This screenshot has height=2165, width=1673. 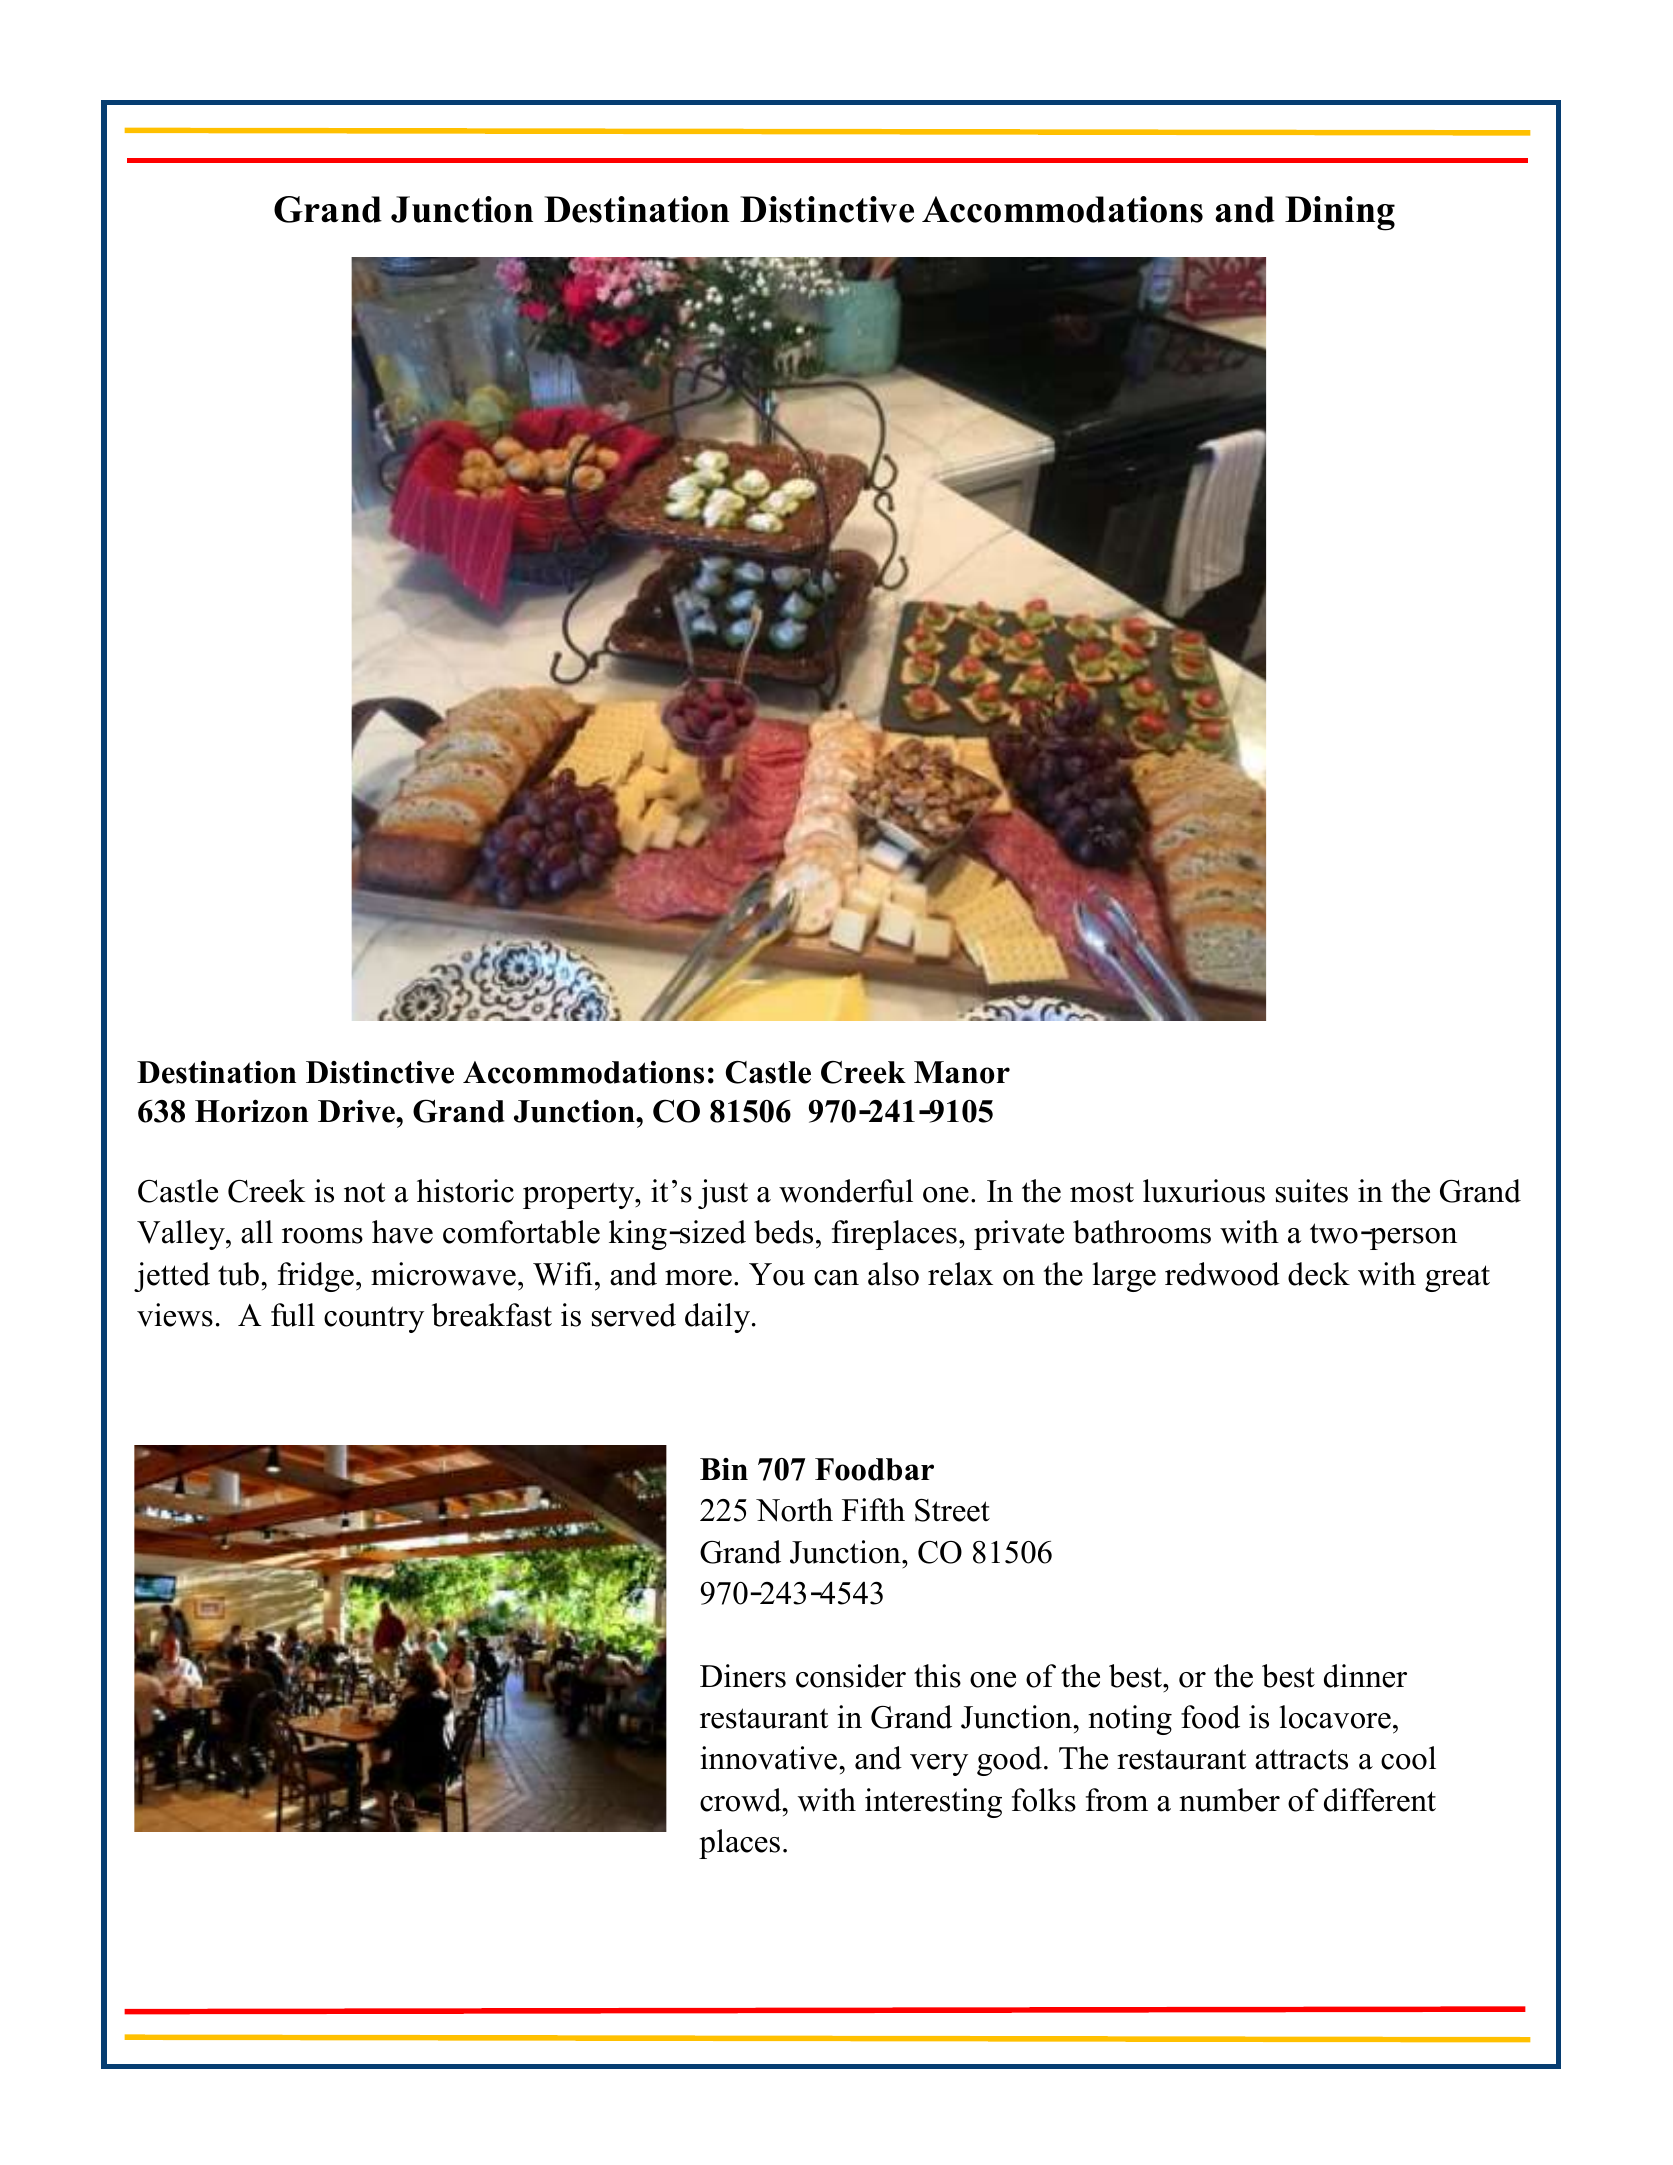 I want to click on wonderful, so click(x=846, y=1191).
